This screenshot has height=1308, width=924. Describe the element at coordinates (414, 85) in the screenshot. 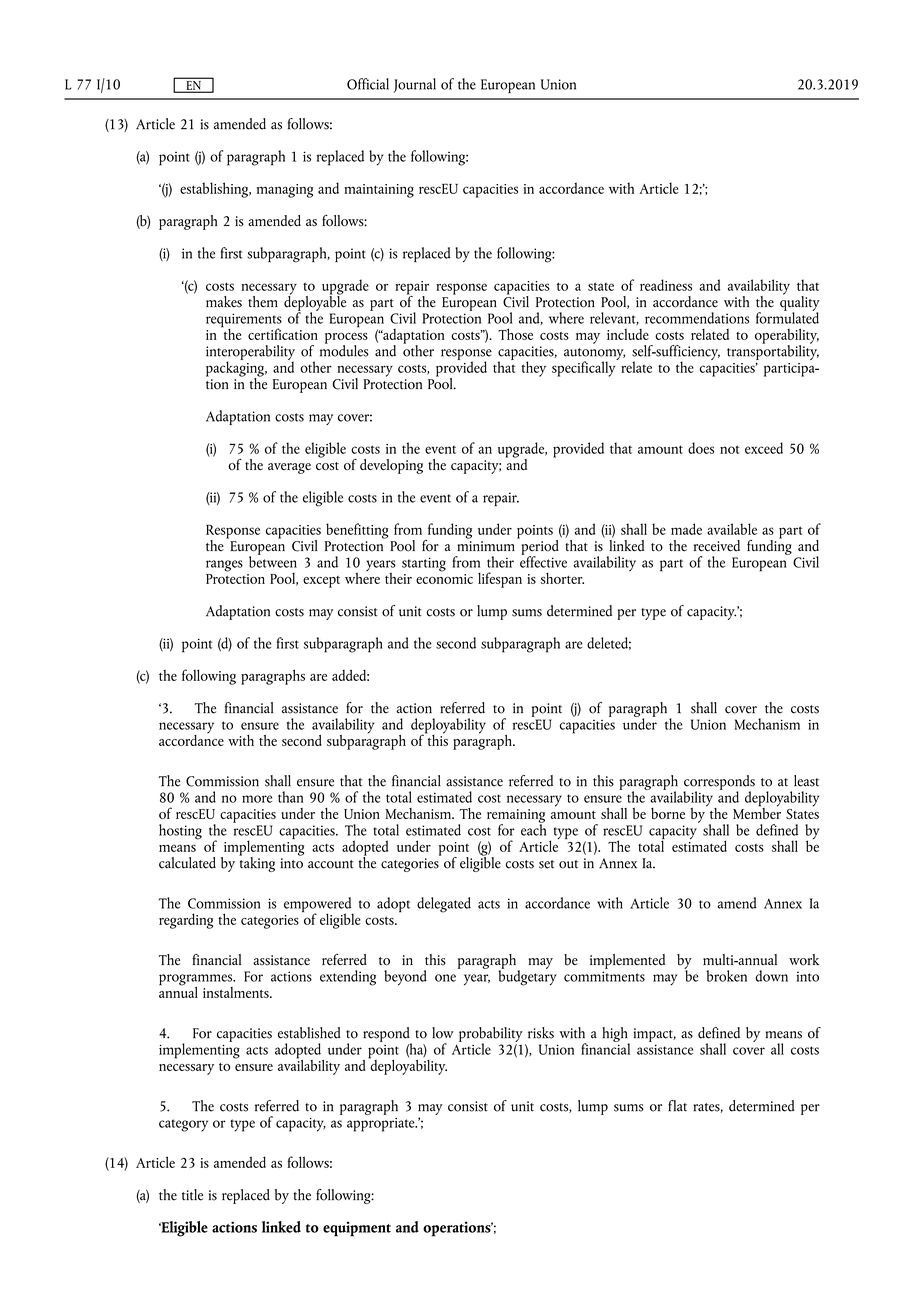

I see `Journal` at that location.
